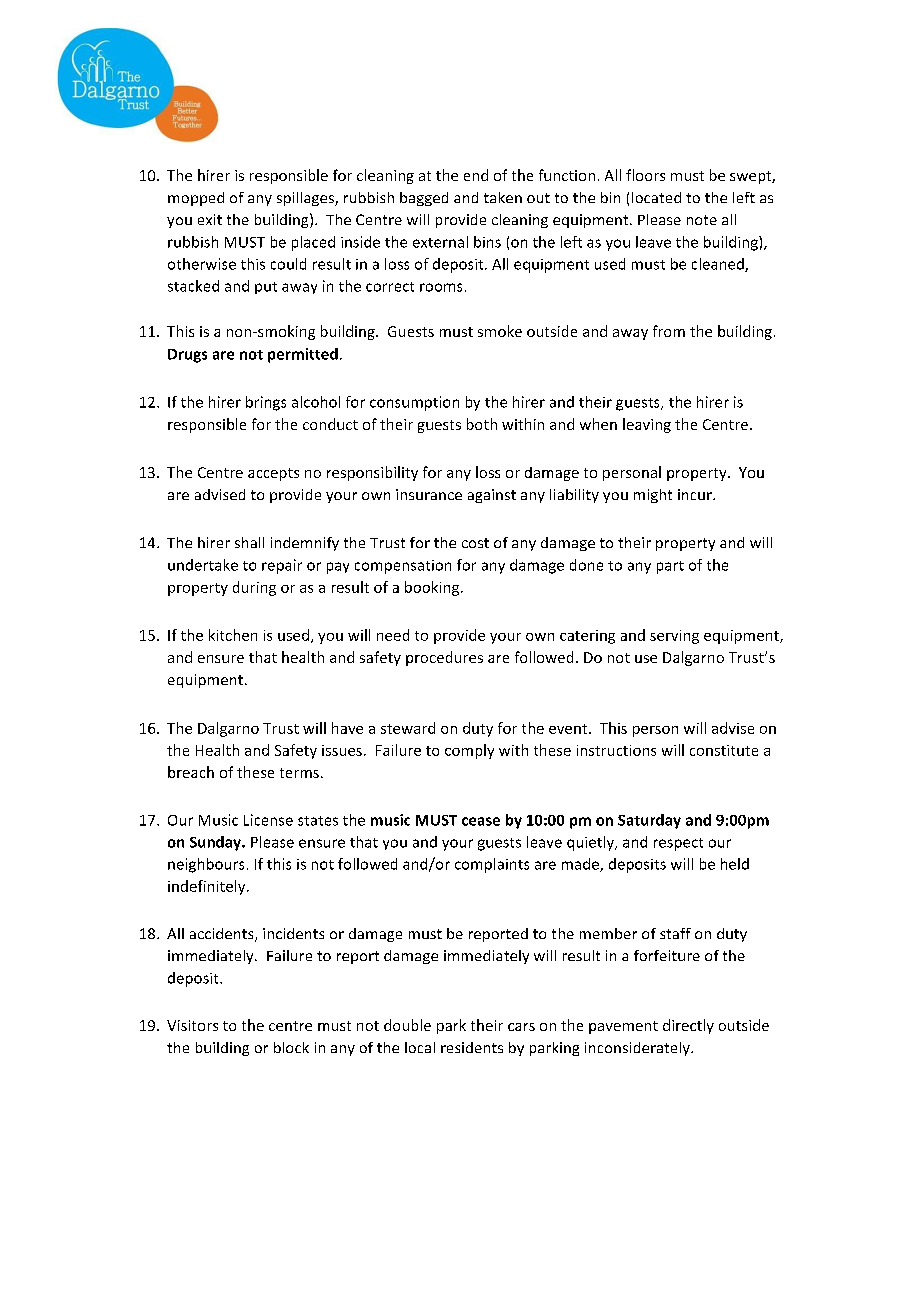 Image resolution: width=924 pixels, height=1308 pixels. I want to click on respect, so click(678, 844).
